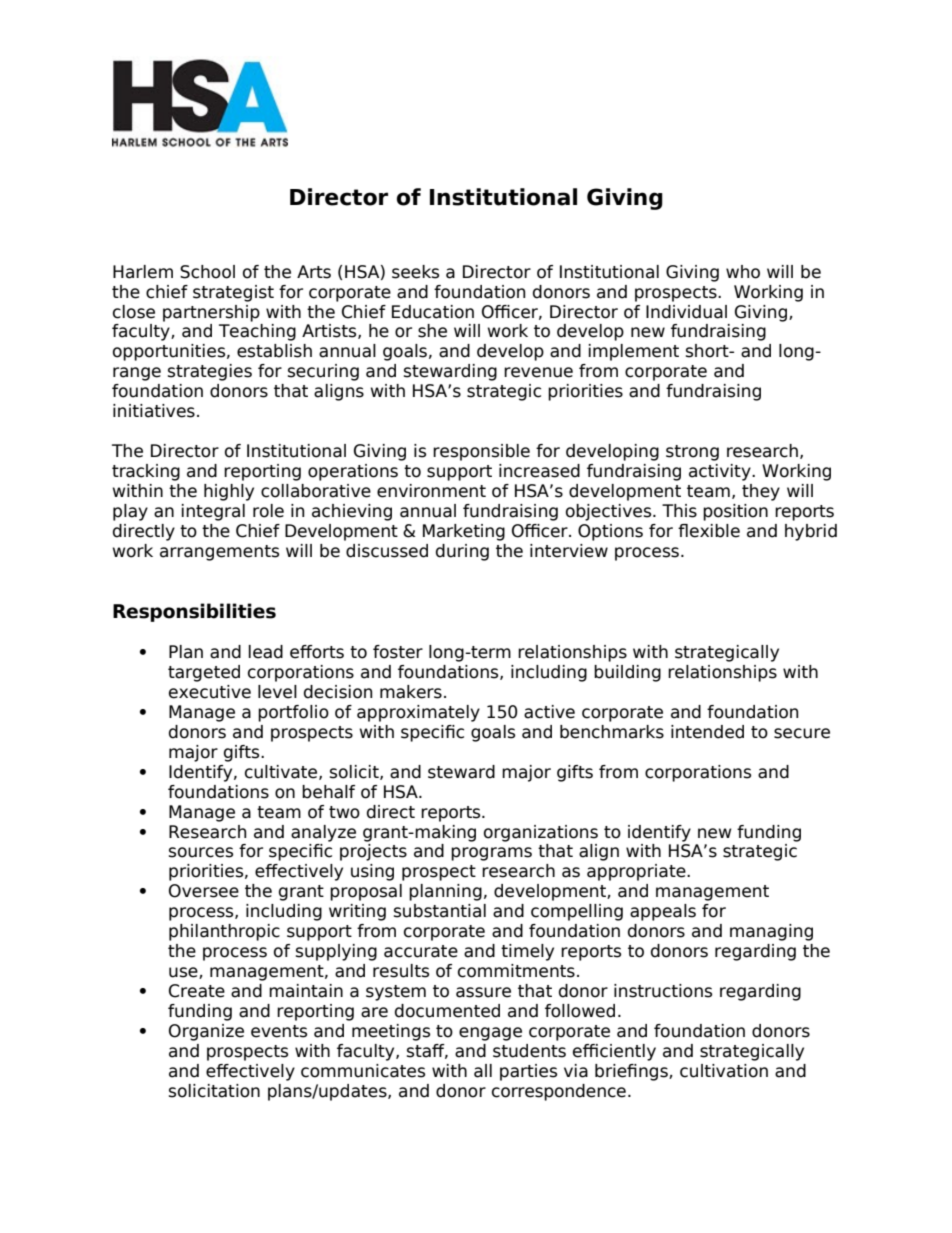 The height and width of the page is (1233, 952). What do you see at coordinates (707, 732) in the page?
I see `intended` at bounding box center [707, 732].
